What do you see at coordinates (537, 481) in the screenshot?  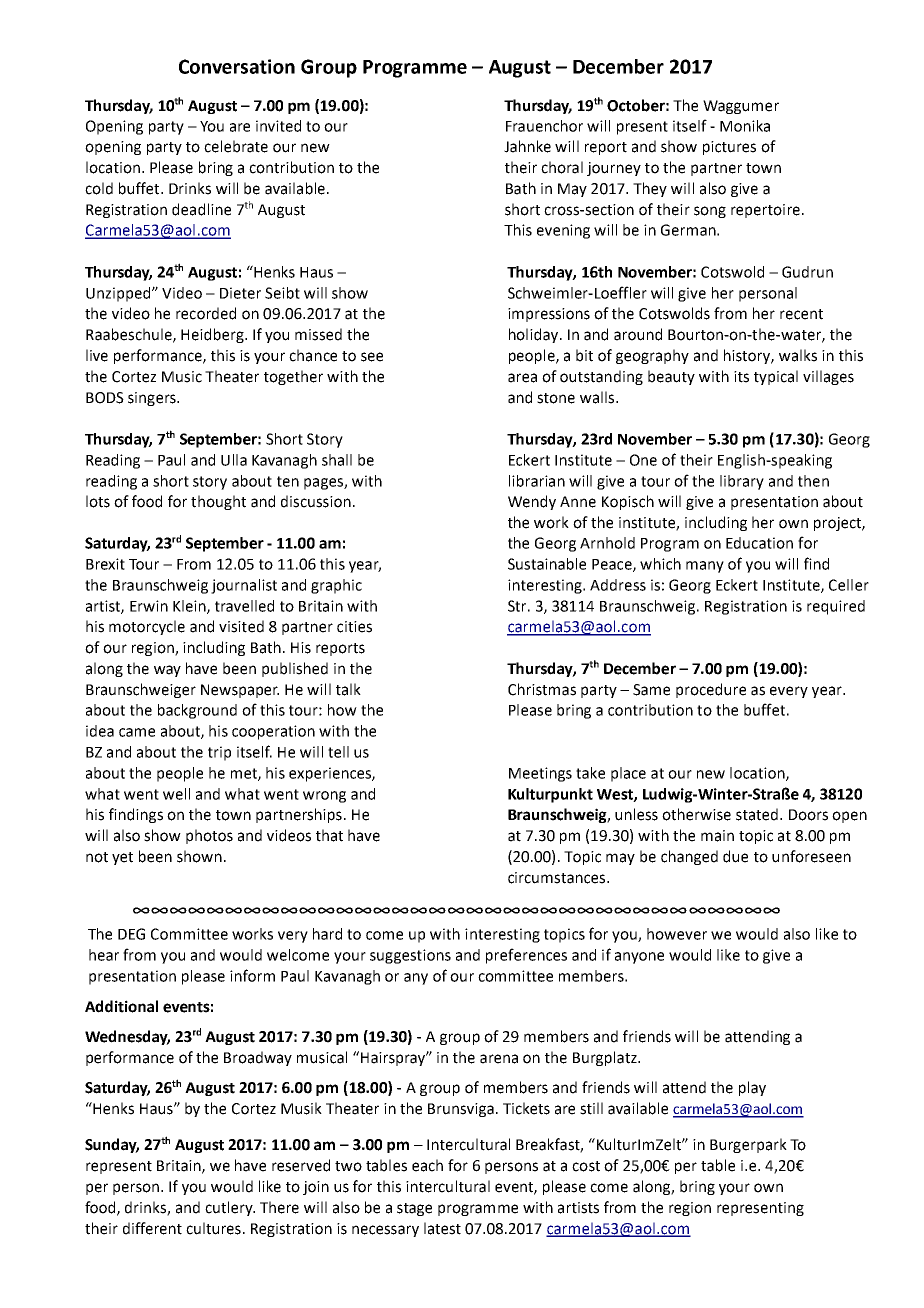 I see `librarian` at bounding box center [537, 481].
